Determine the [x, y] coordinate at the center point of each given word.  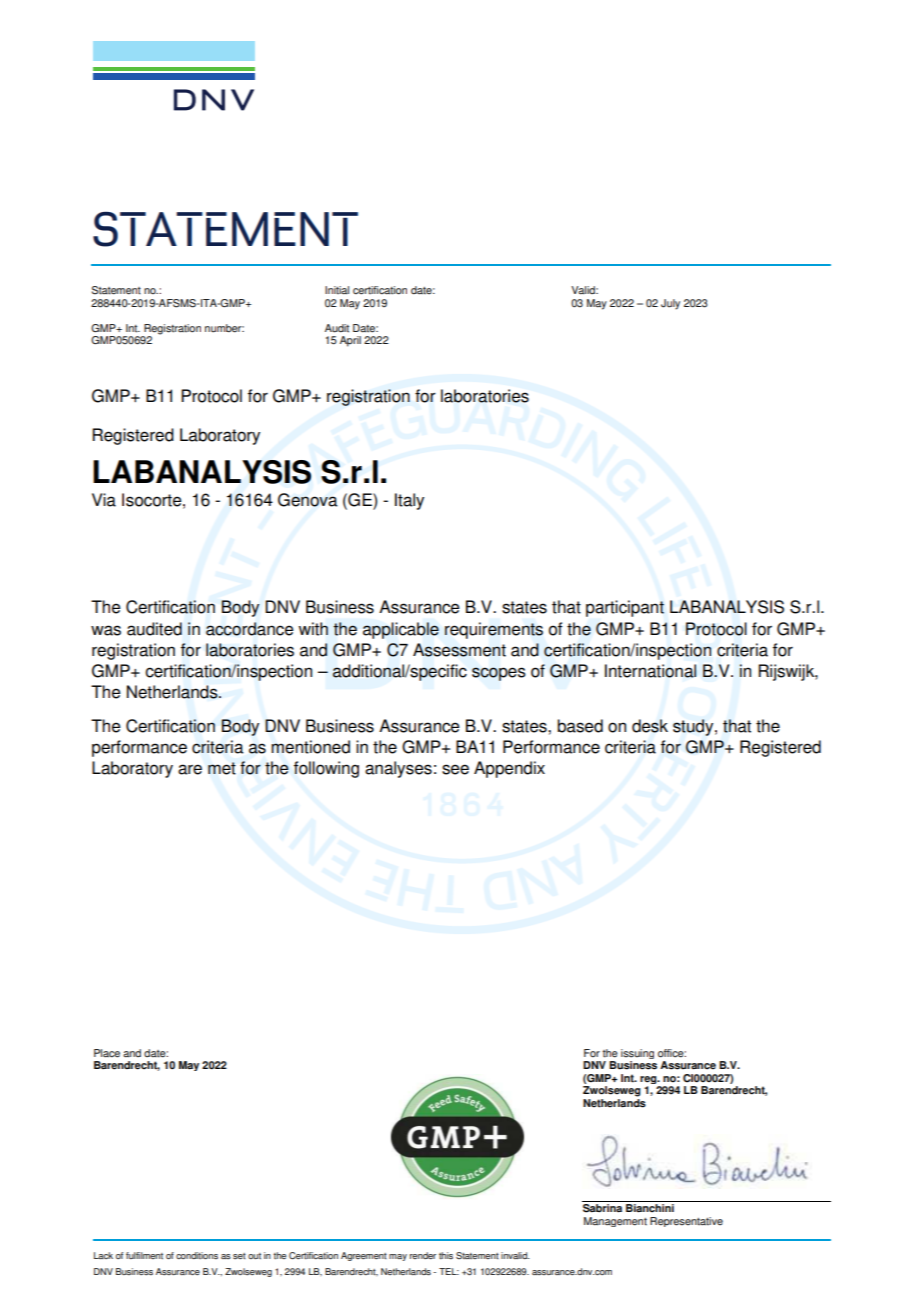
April [350, 341]
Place [107, 1053]
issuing [637, 1055]
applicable [401, 630]
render [423, 1255]
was [106, 630]
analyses [398, 769]
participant [625, 608]
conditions [197, 1255]
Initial [337, 290]
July [670, 304]
